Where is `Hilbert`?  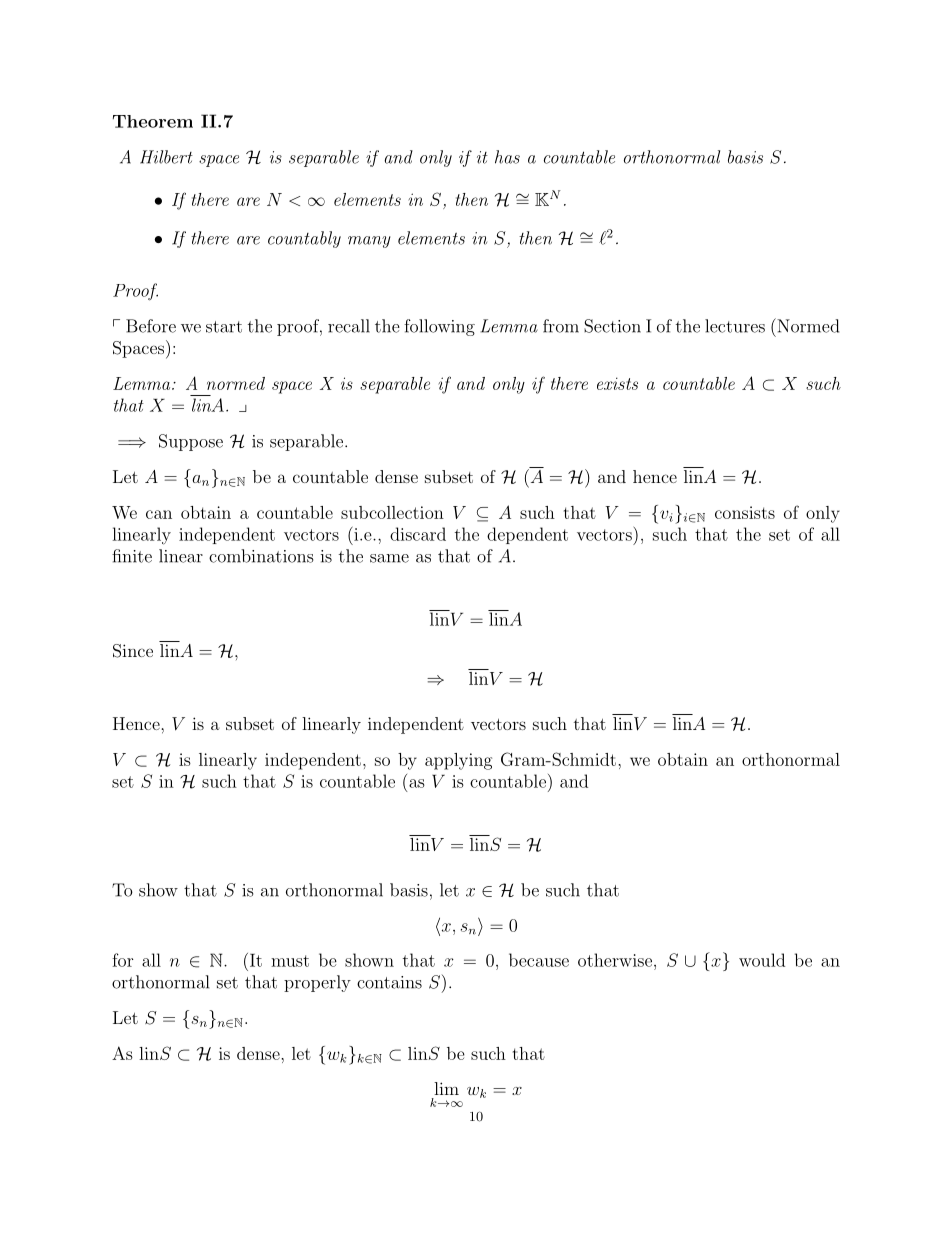 Hilbert is located at coordinates (166, 157).
